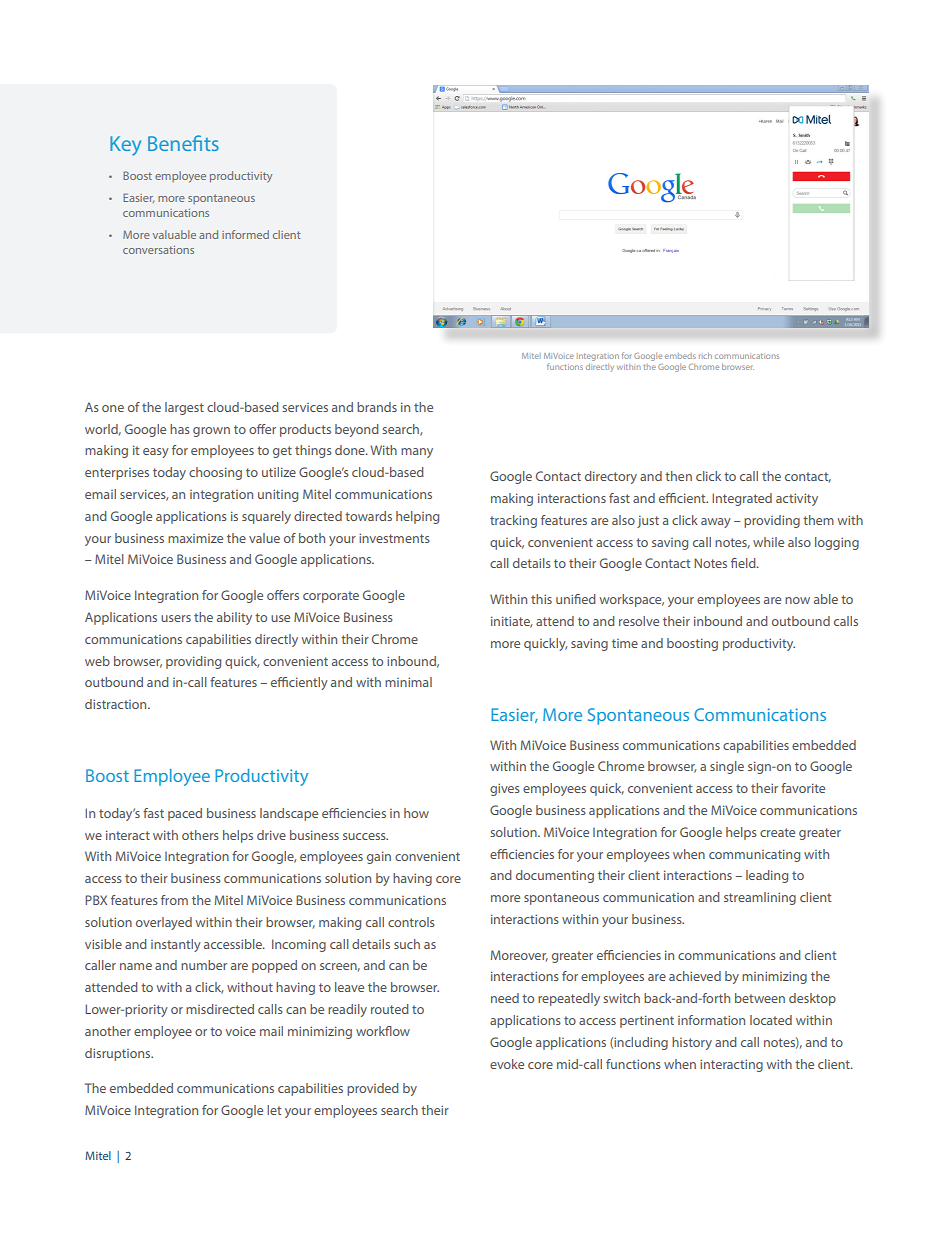 The height and width of the screenshot is (1233, 952). I want to click on Integrated, so click(742, 499).
